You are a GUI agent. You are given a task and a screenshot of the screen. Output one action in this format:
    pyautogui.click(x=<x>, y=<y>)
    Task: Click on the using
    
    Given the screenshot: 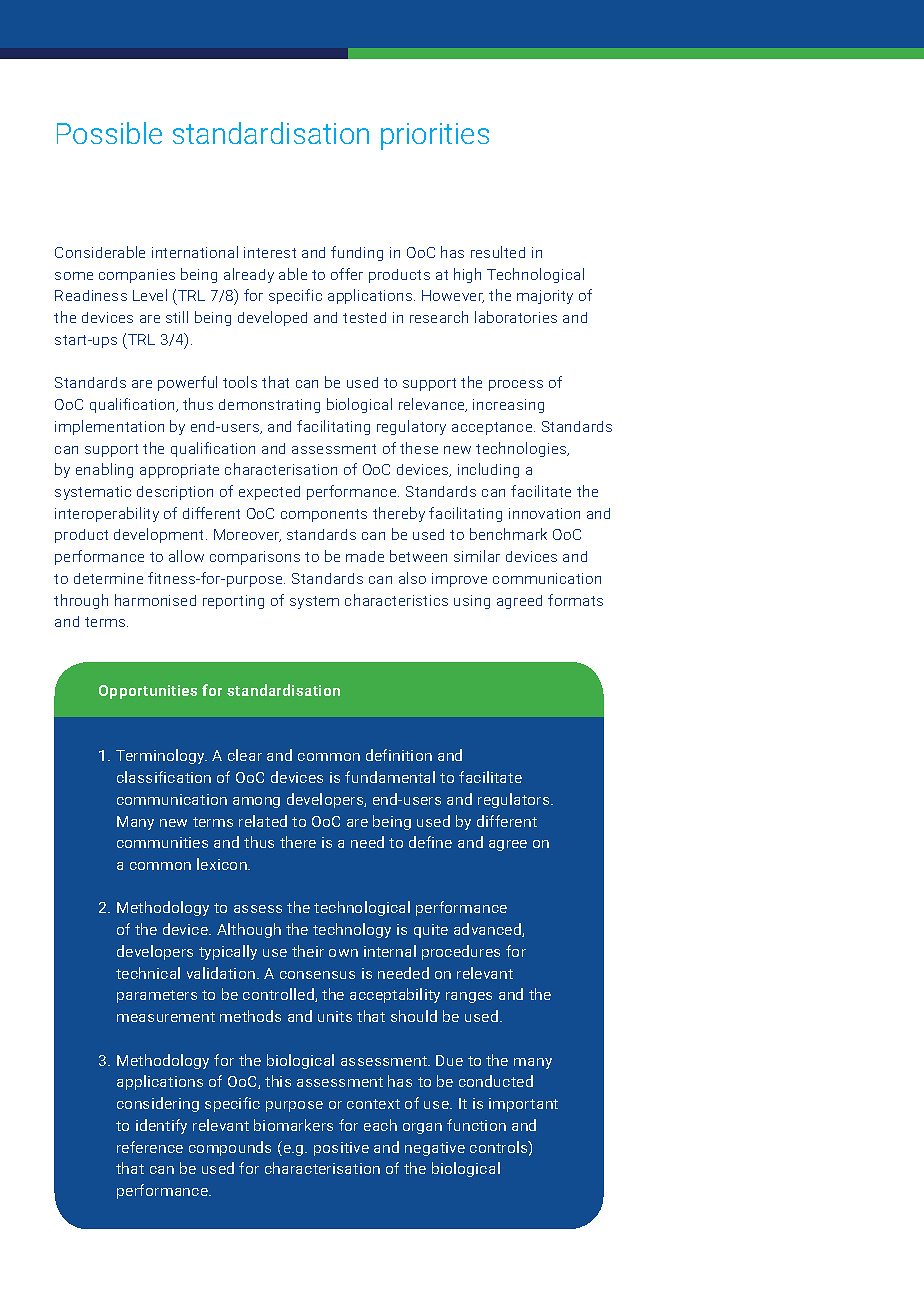 What is the action you would take?
    pyautogui.click(x=472, y=602)
